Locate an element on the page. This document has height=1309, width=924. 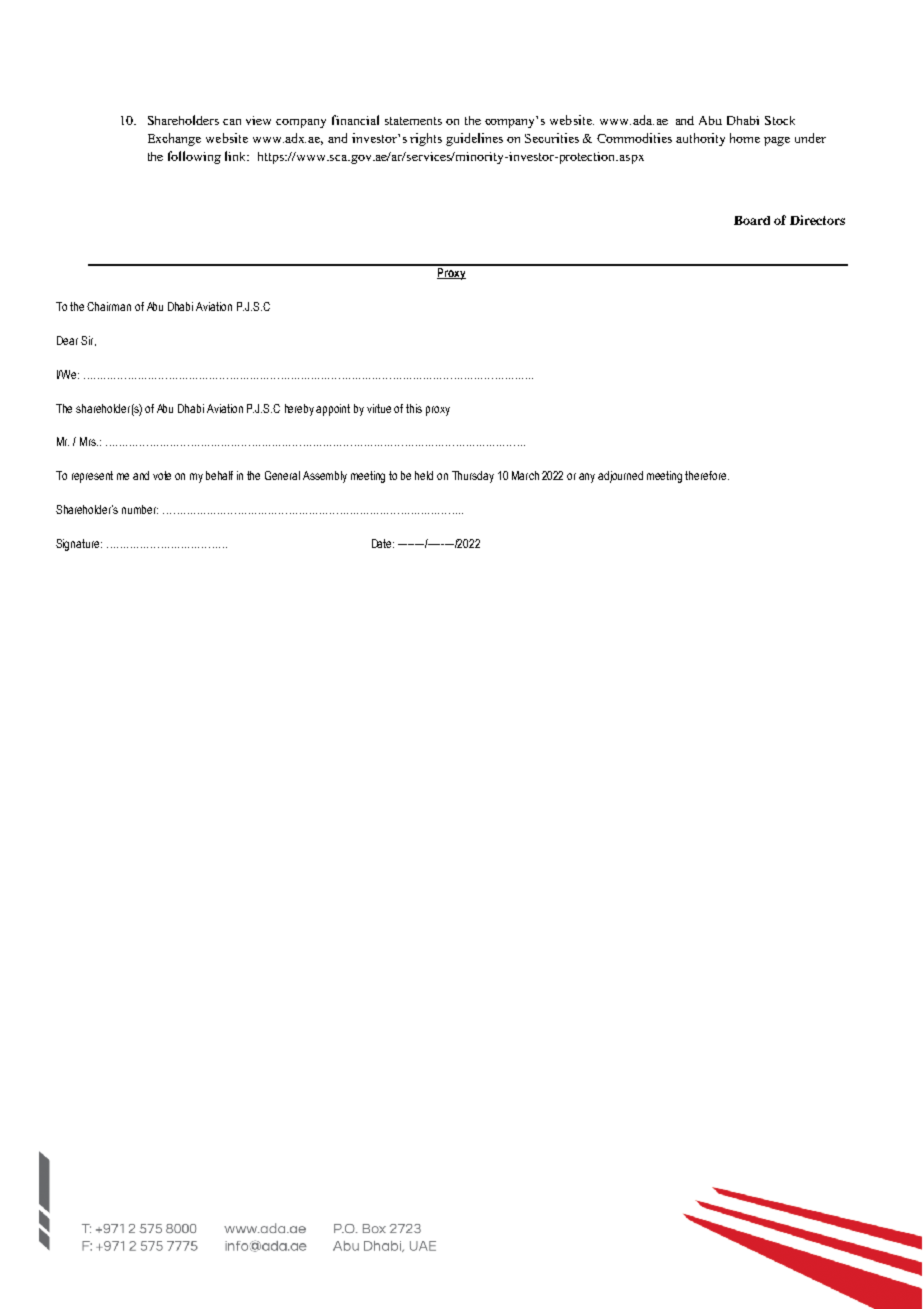
Chairman is located at coordinates (109, 306).
